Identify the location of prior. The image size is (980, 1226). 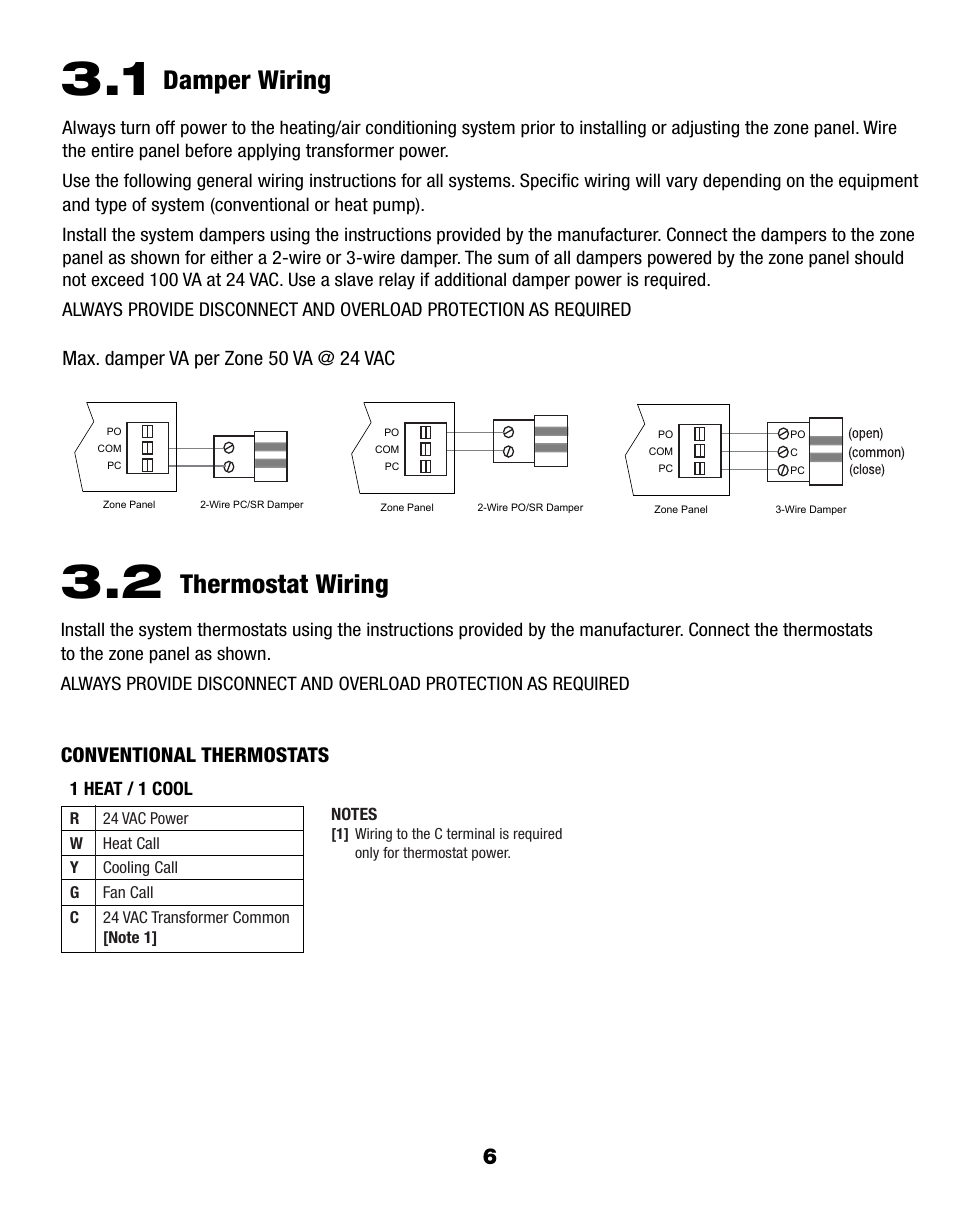
(538, 129).
